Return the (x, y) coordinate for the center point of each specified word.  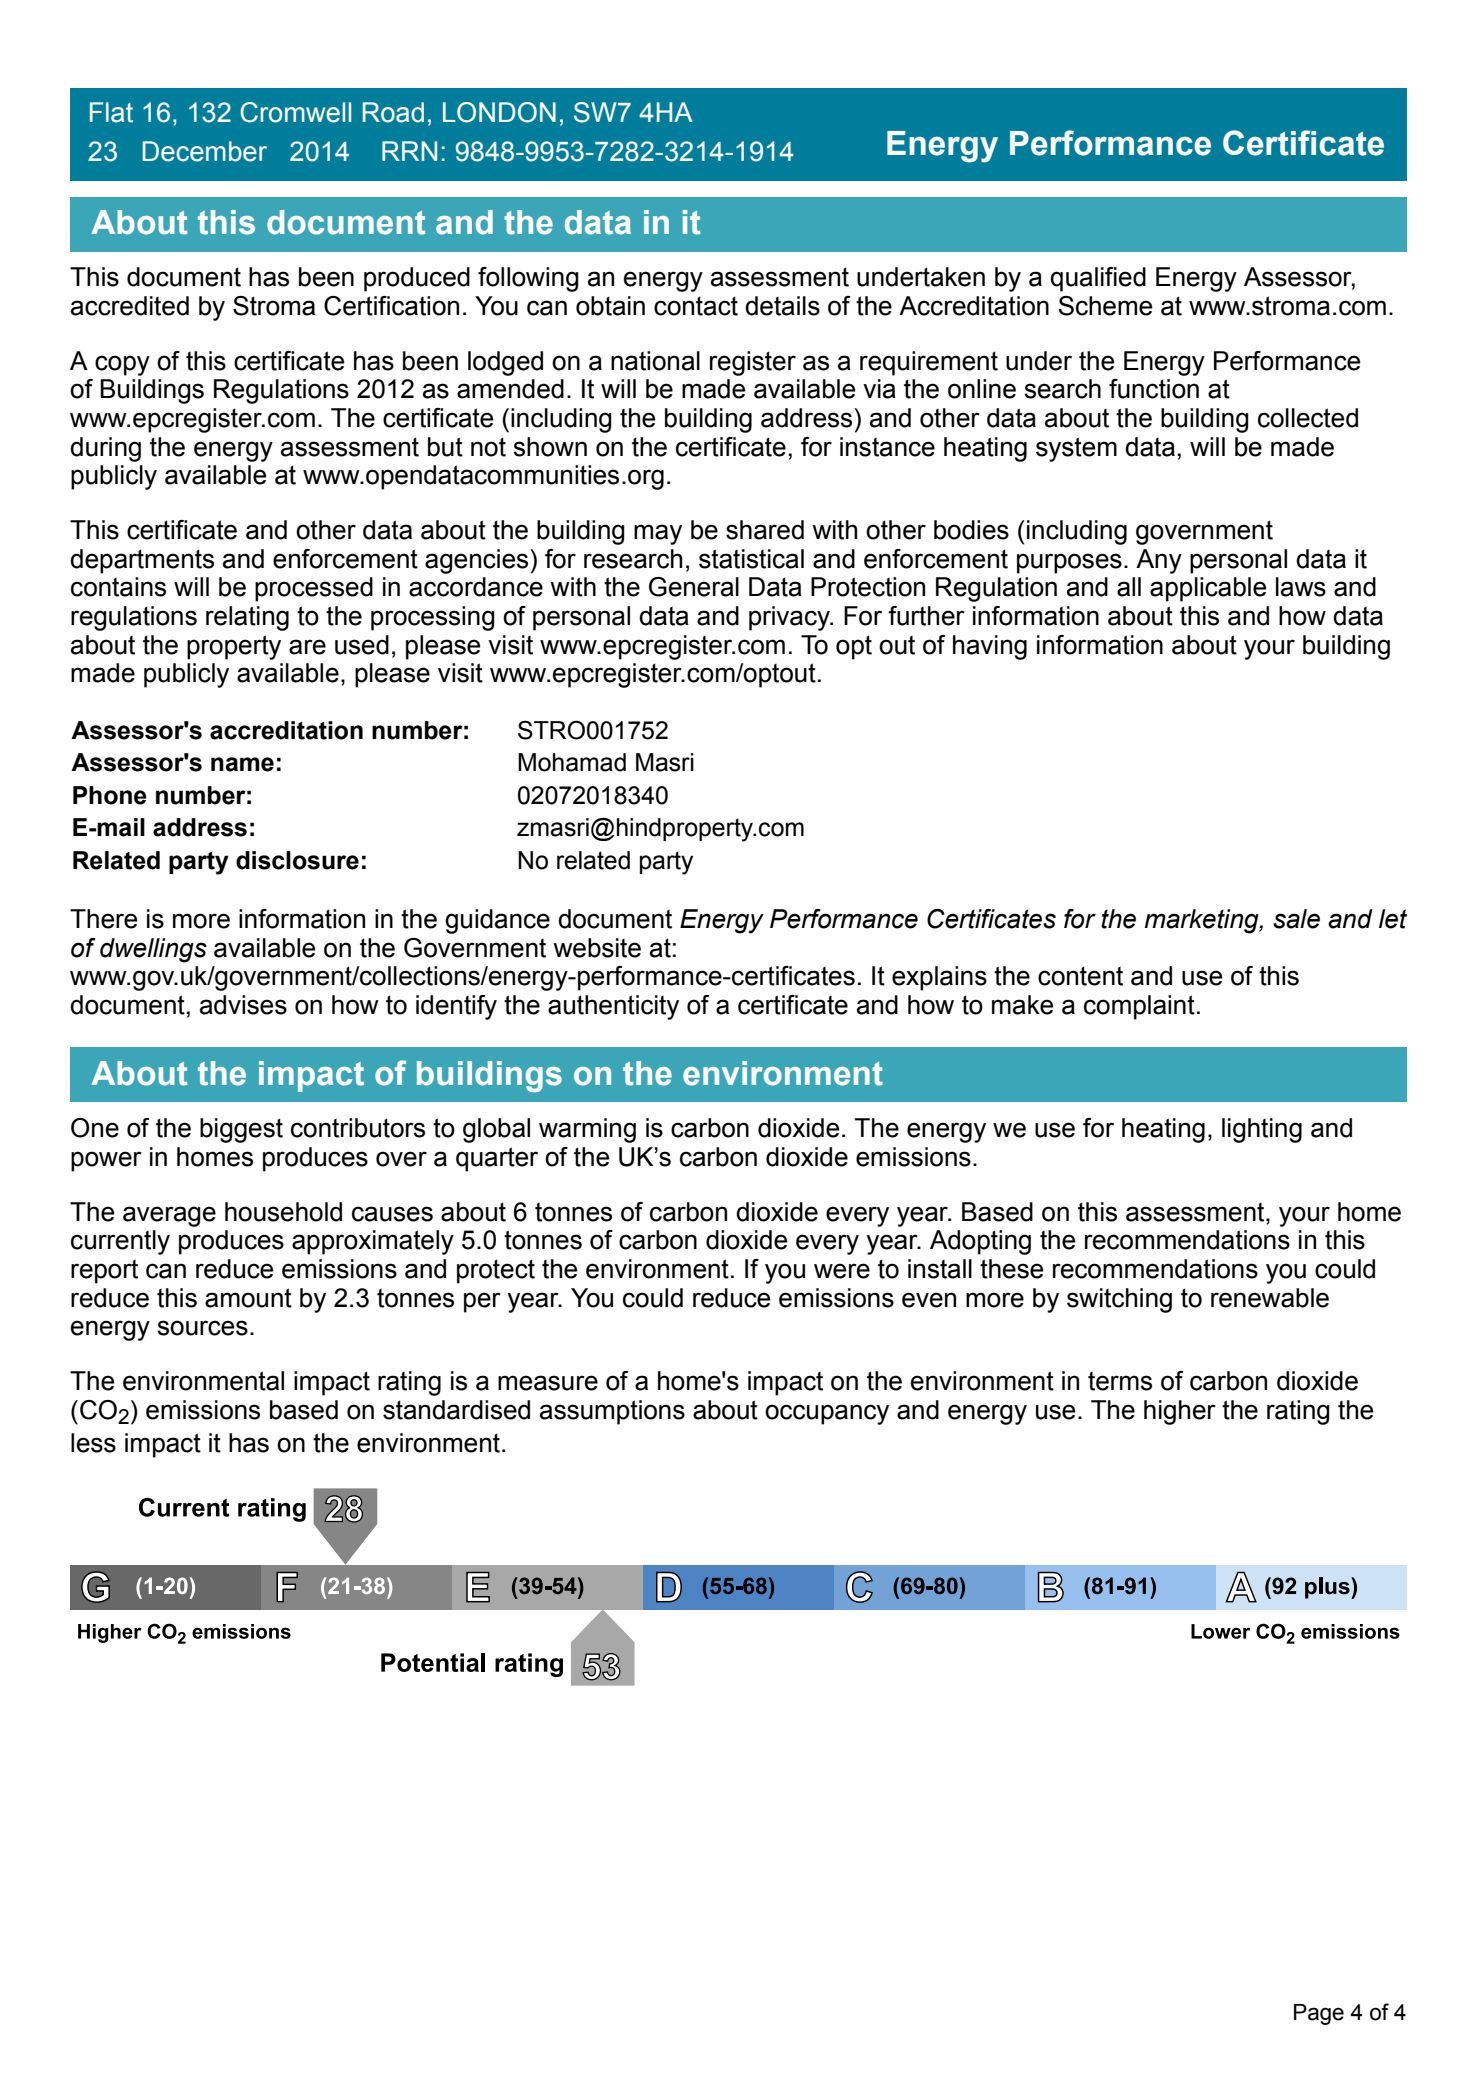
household (283, 1212)
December (205, 151)
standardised (456, 1410)
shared (765, 530)
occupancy (827, 1414)
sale (1296, 919)
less (93, 1443)
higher (1180, 1412)
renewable (1270, 1298)
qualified (1098, 279)
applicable (1208, 589)
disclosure (297, 860)
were (842, 1271)
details (782, 306)
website (597, 948)
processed (314, 589)
